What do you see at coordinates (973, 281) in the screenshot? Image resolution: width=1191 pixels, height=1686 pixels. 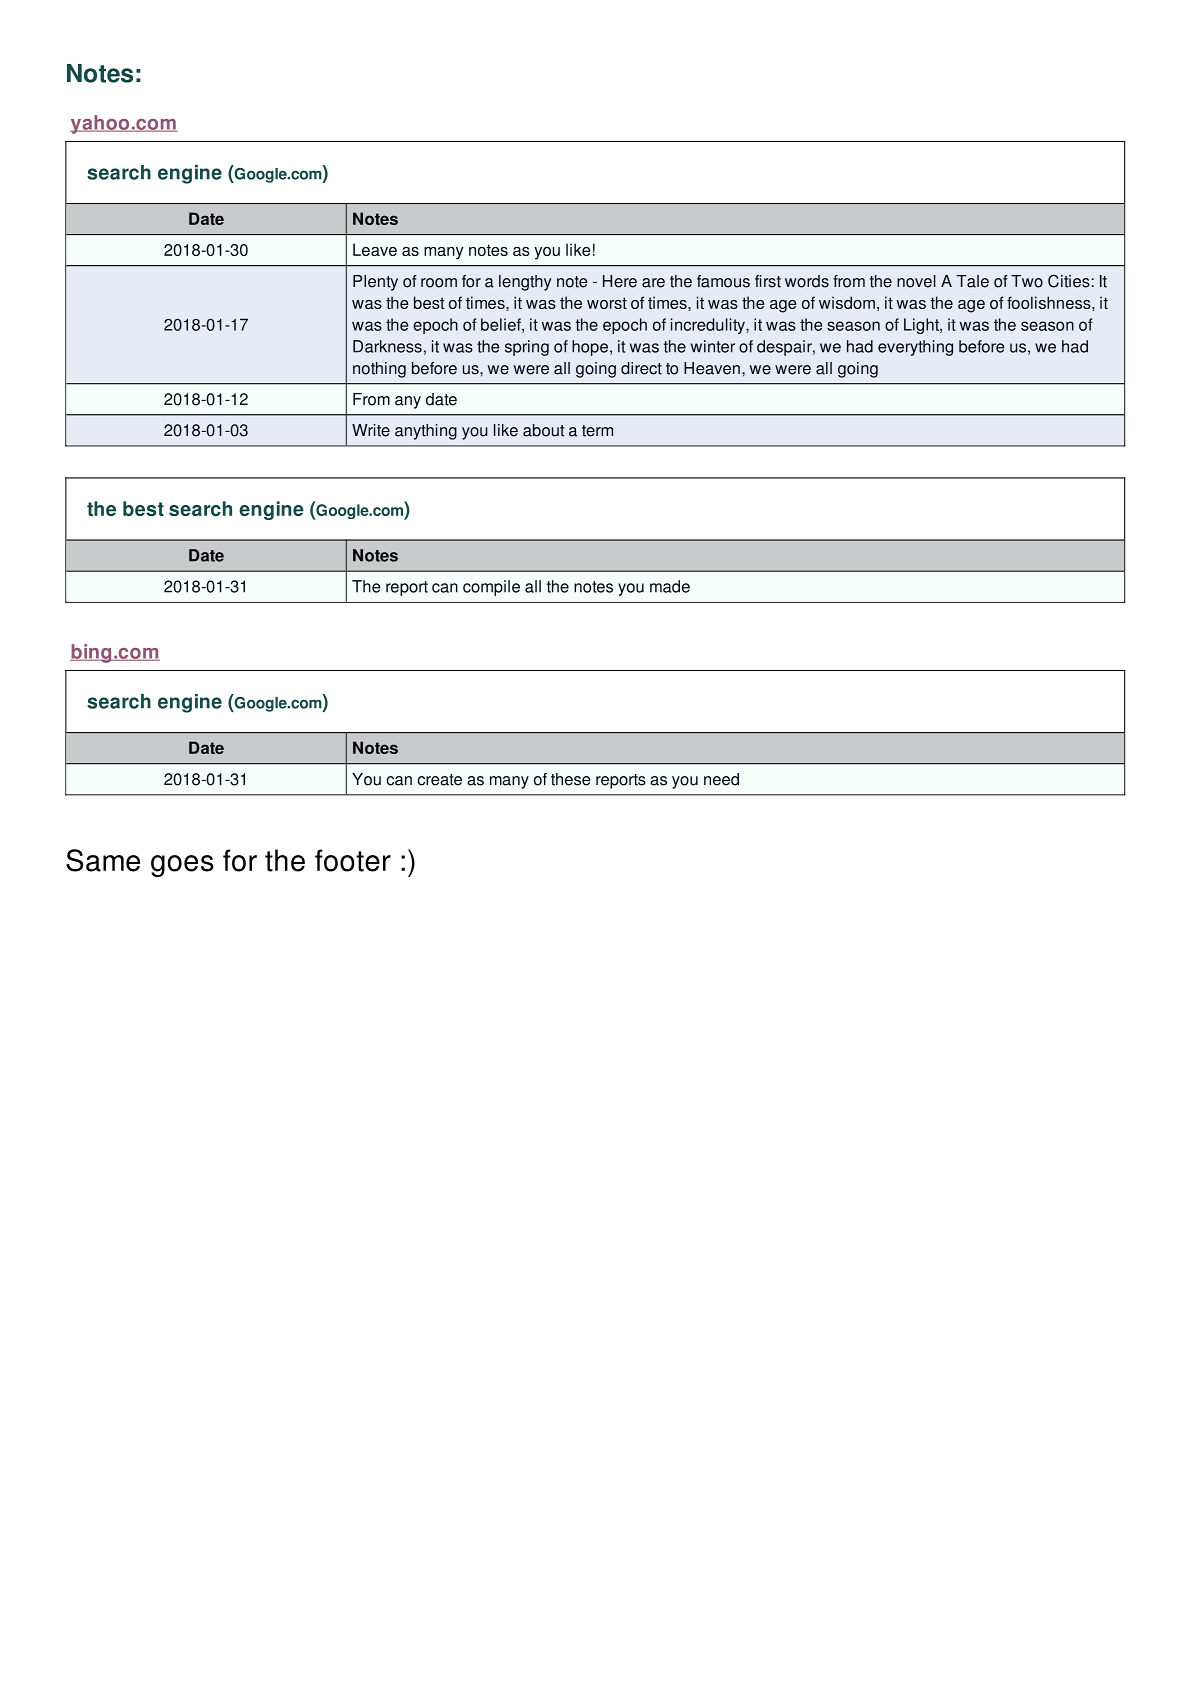 I see `Tale` at bounding box center [973, 281].
